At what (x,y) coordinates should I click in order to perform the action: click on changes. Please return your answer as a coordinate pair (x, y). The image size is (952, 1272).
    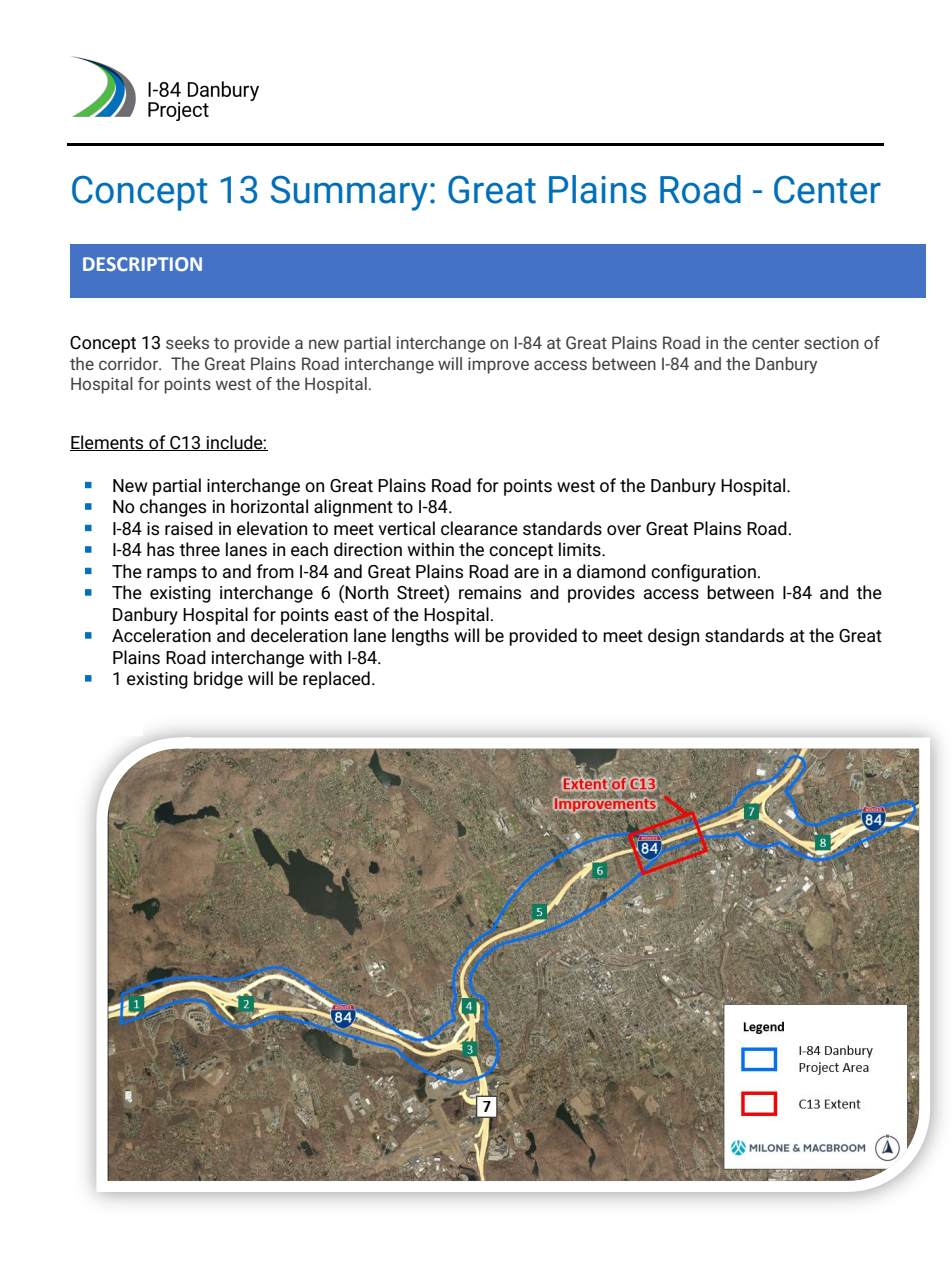
    Looking at the image, I should click on (173, 508).
